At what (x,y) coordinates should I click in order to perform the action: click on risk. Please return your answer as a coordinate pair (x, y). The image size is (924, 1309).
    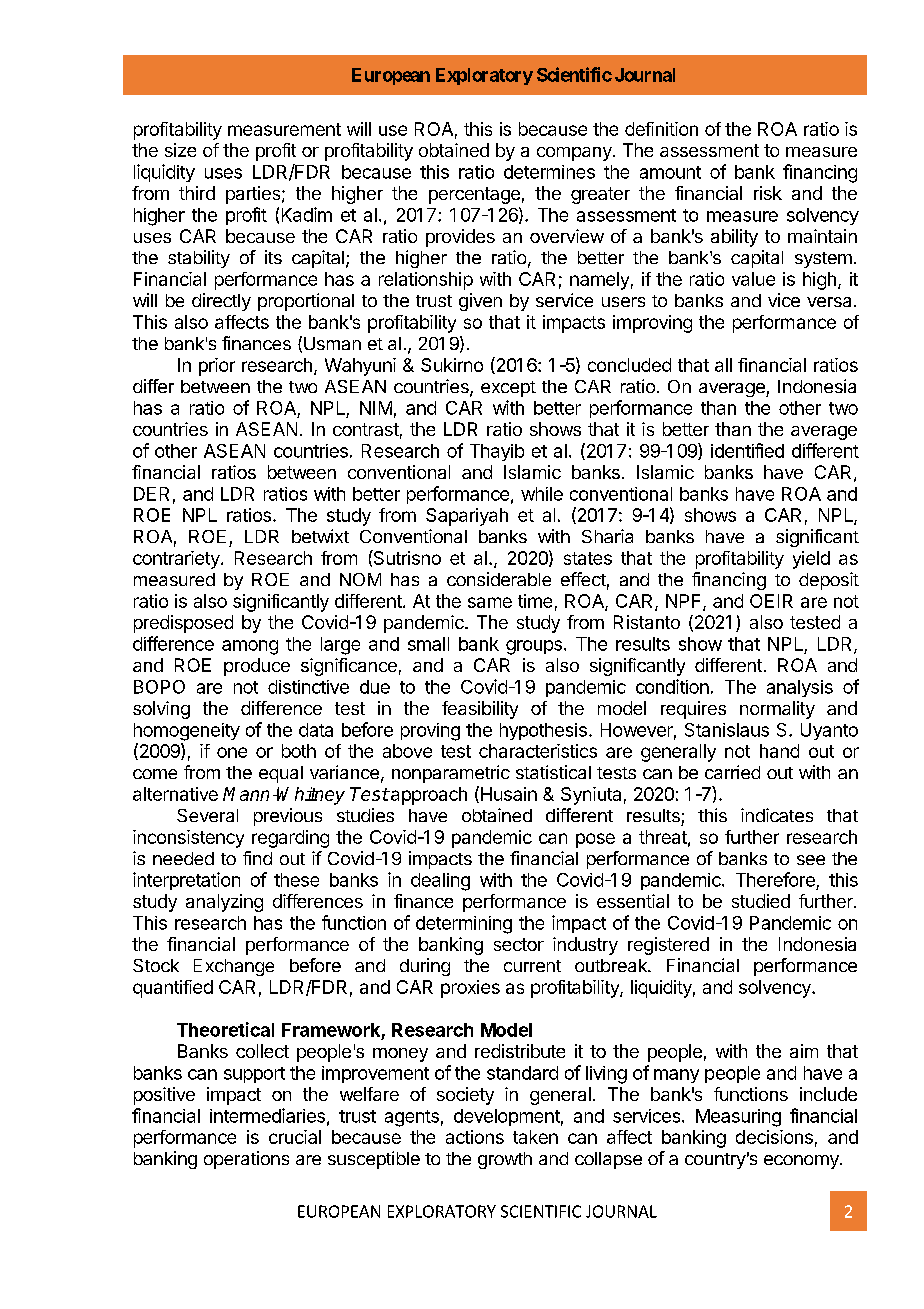
    Looking at the image, I should click on (768, 193).
